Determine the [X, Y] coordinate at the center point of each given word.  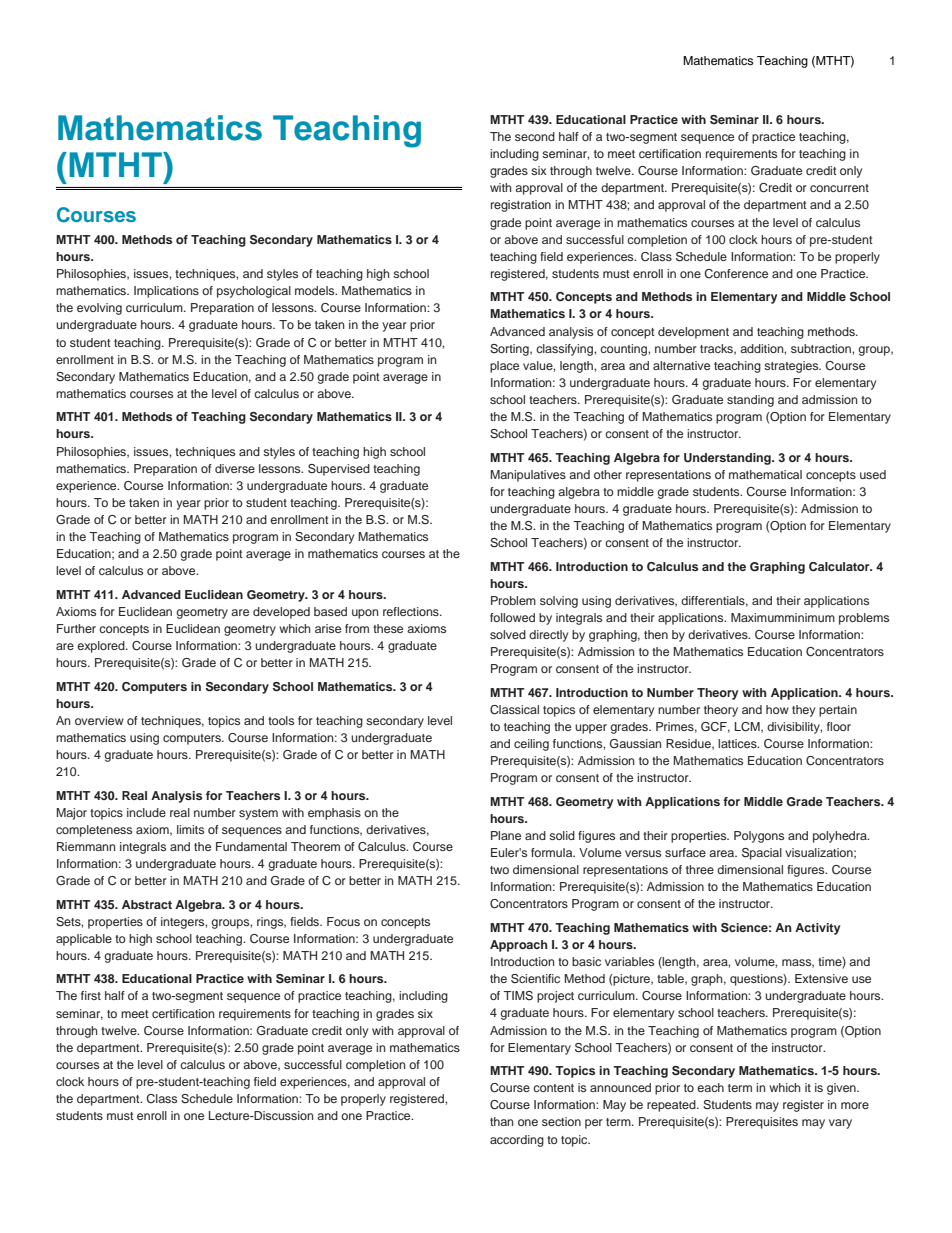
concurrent [839, 188]
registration [521, 206]
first [91, 995]
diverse [235, 468]
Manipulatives [528, 476]
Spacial [762, 854]
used [873, 474]
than [502, 1121]
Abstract [147, 904]
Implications [166, 292]
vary [840, 1124]
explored [102, 647]
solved [508, 634]
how [777, 709]
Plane [506, 835]
